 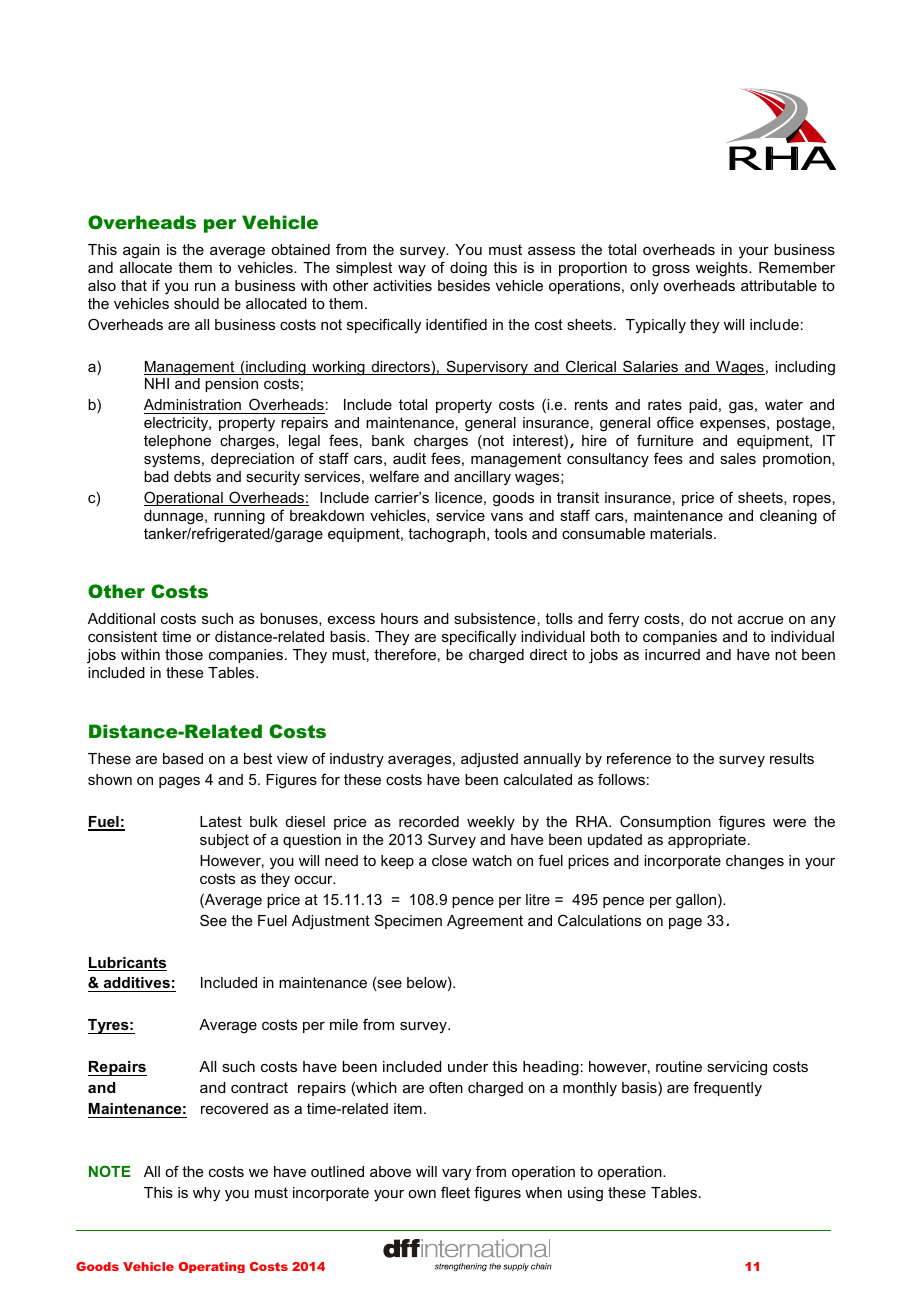 What do you see at coordinates (196, 303) in the screenshot?
I see `should` at bounding box center [196, 303].
